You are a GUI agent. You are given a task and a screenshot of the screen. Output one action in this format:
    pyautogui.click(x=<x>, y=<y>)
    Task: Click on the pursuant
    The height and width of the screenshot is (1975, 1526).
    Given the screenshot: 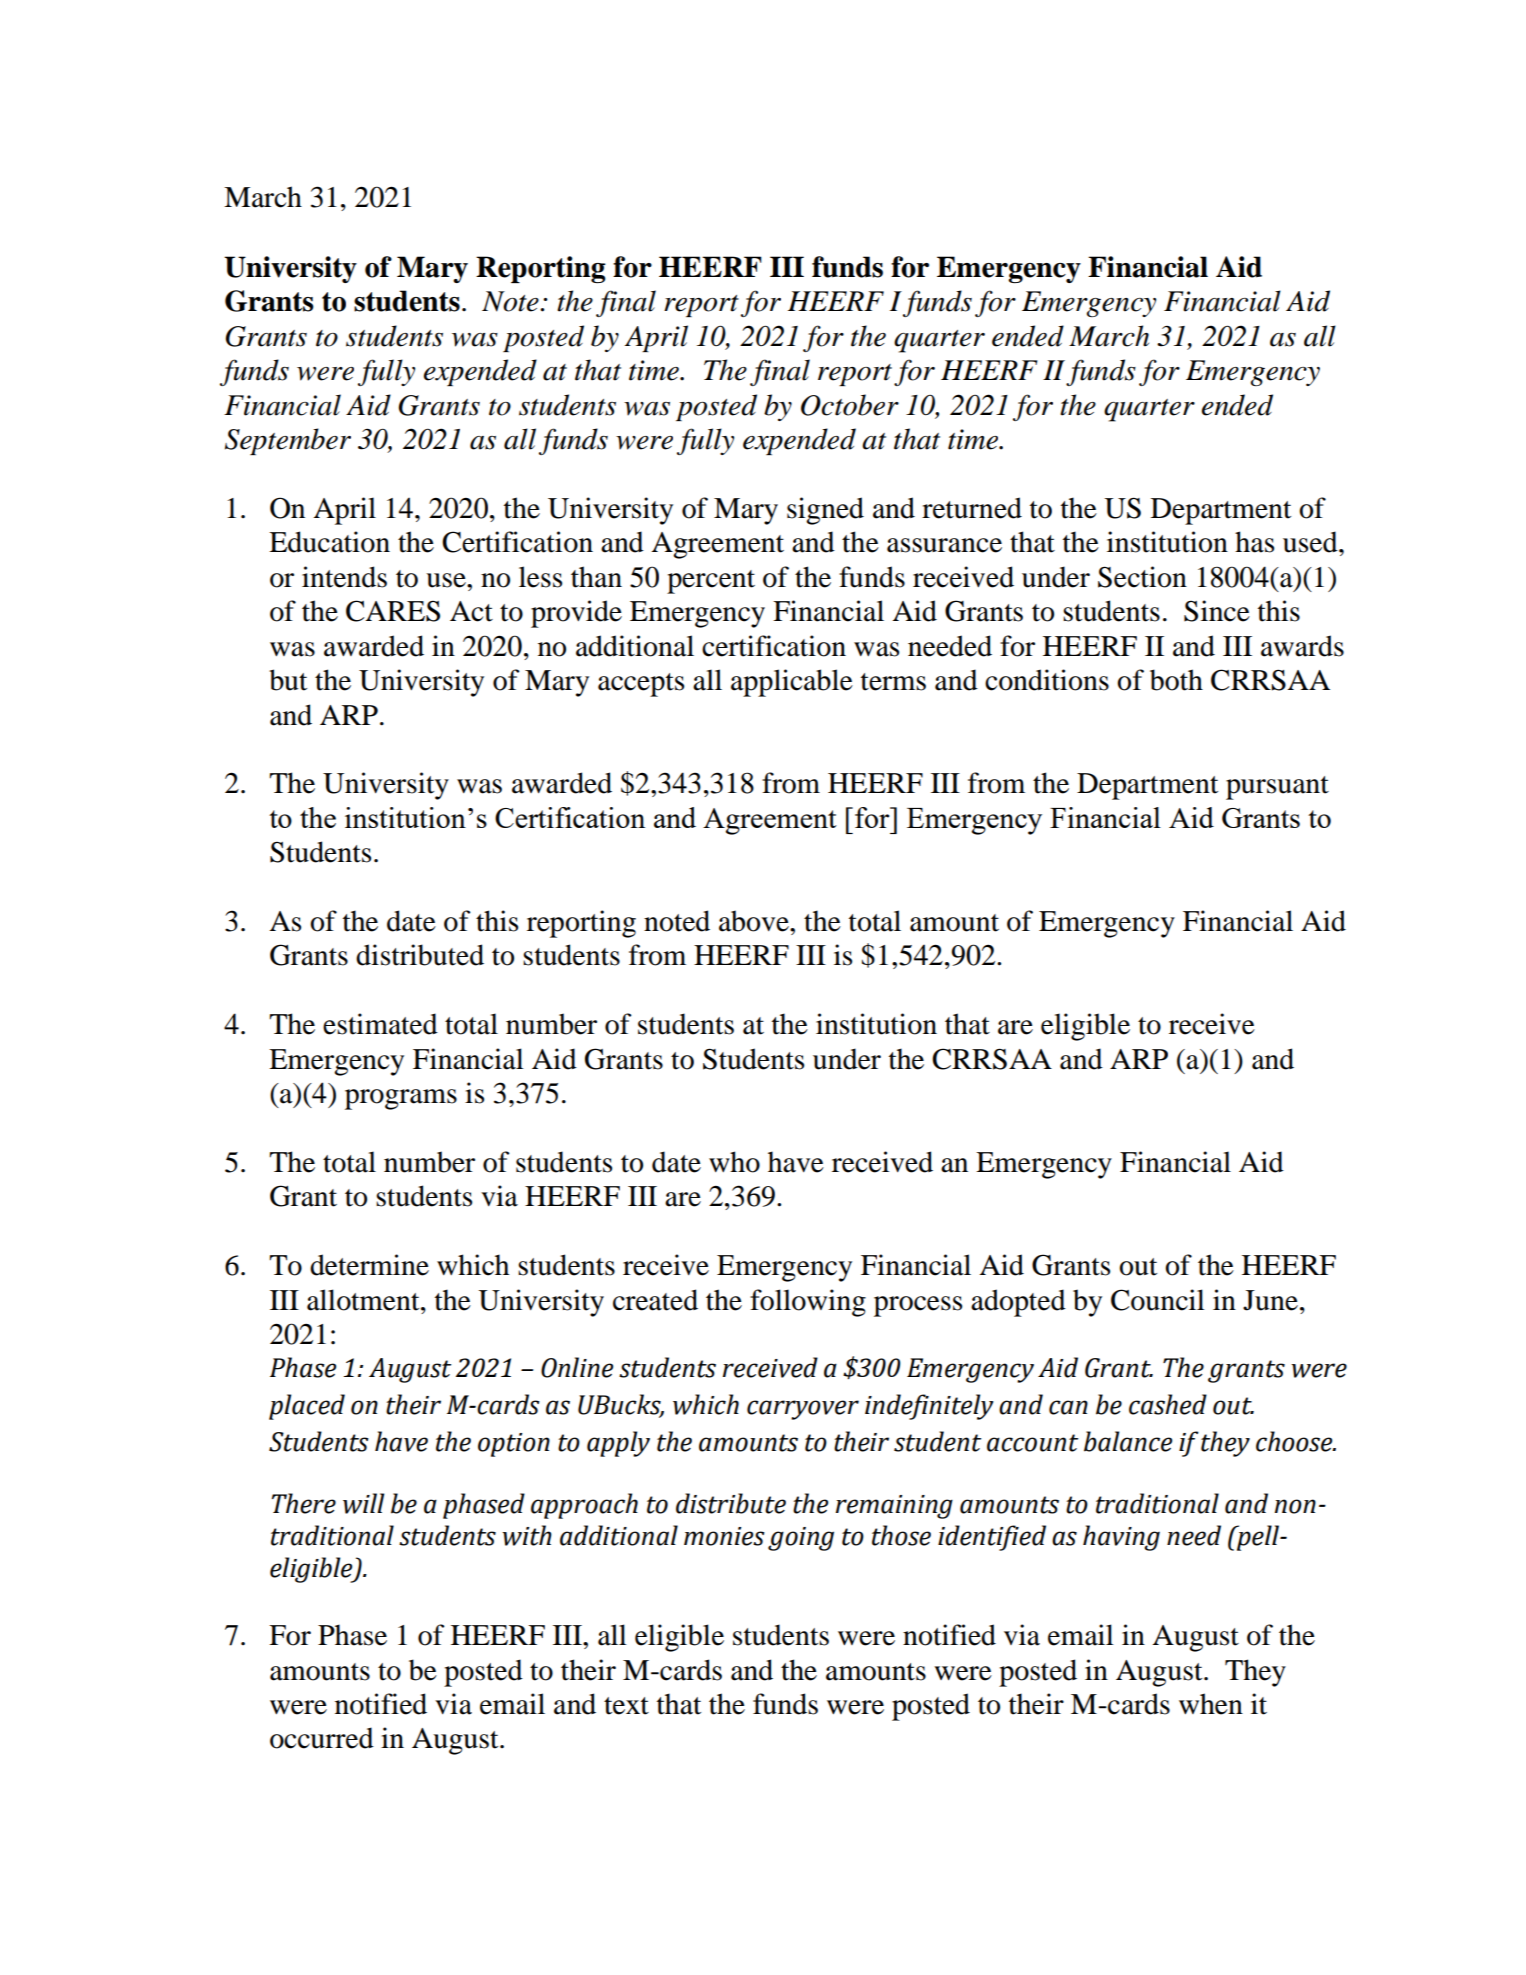 What is the action you would take?
    pyautogui.click(x=1277, y=788)
